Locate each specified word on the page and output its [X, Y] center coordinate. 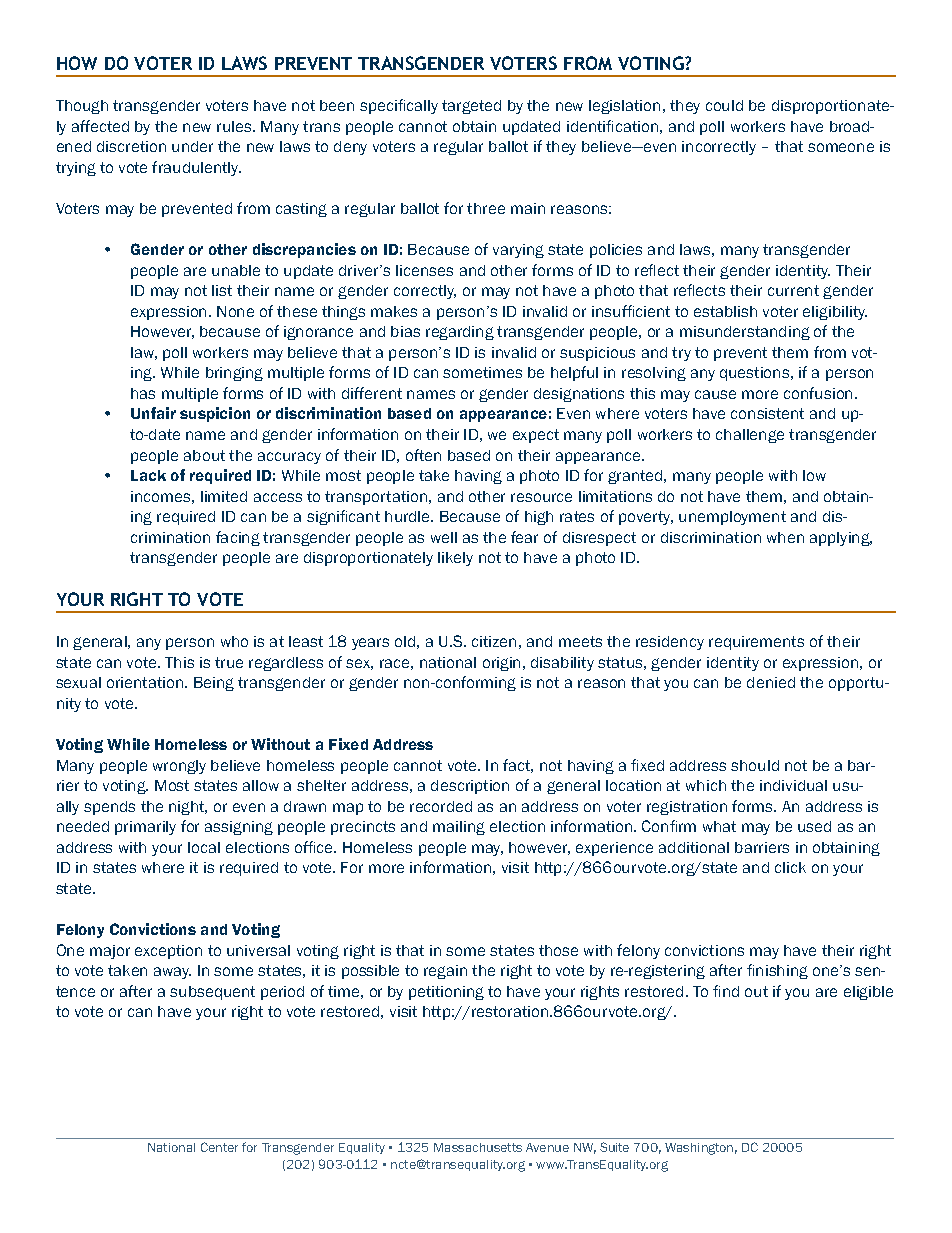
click [790, 867]
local [204, 847]
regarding [460, 333]
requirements [756, 643]
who [234, 641]
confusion [818, 393]
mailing [459, 828]
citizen [494, 641]
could [724, 105]
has [143, 393]
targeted [471, 107]
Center [219, 1147]
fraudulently [196, 168]
